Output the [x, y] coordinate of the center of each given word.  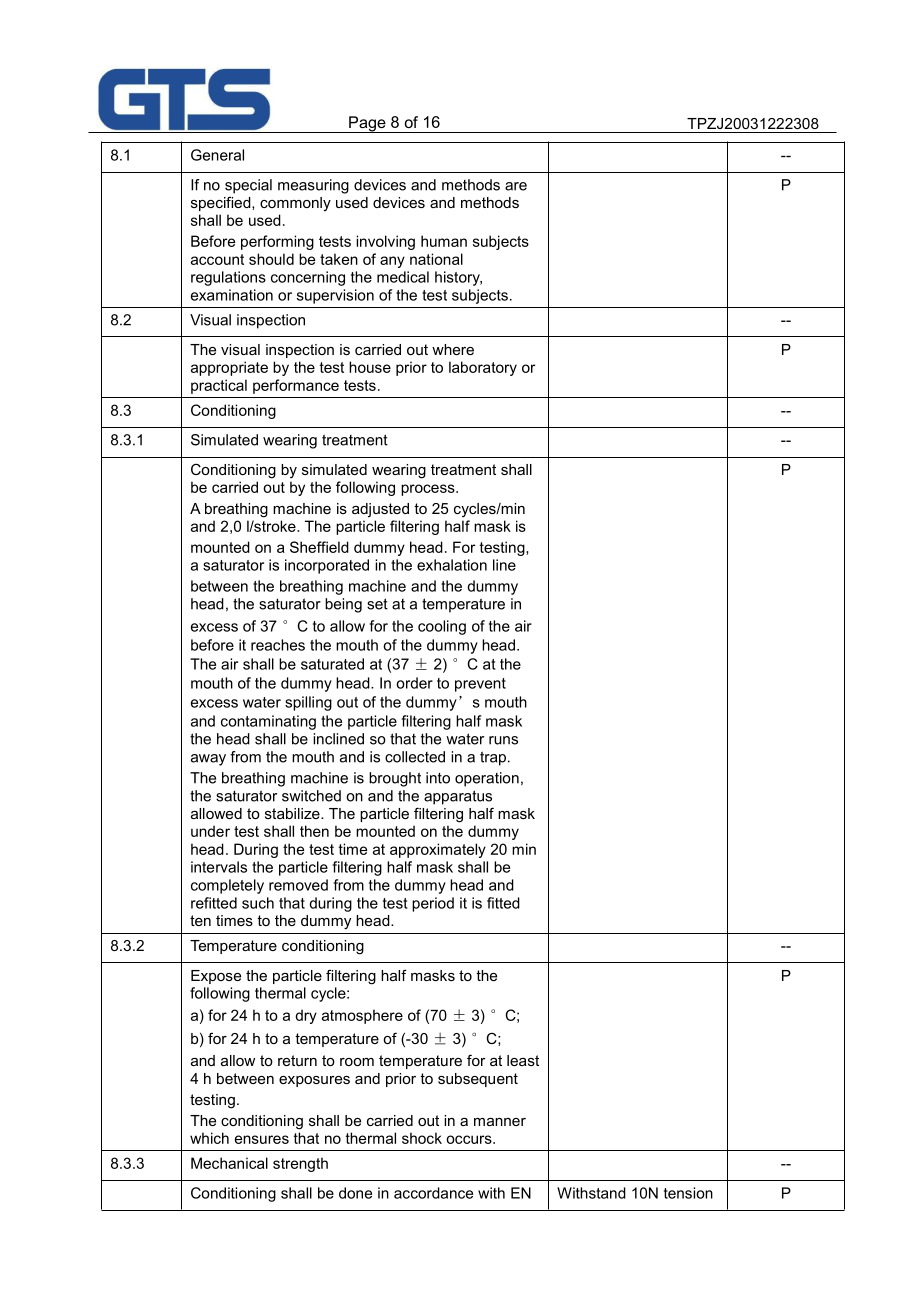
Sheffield [319, 547]
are [516, 186]
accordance [433, 1193]
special [248, 186]
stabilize [293, 813]
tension [688, 1193]
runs [503, 740]
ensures [262, 1139]
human [444, 241]
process [429, 490]
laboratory [483, 368]
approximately [438, 850]
